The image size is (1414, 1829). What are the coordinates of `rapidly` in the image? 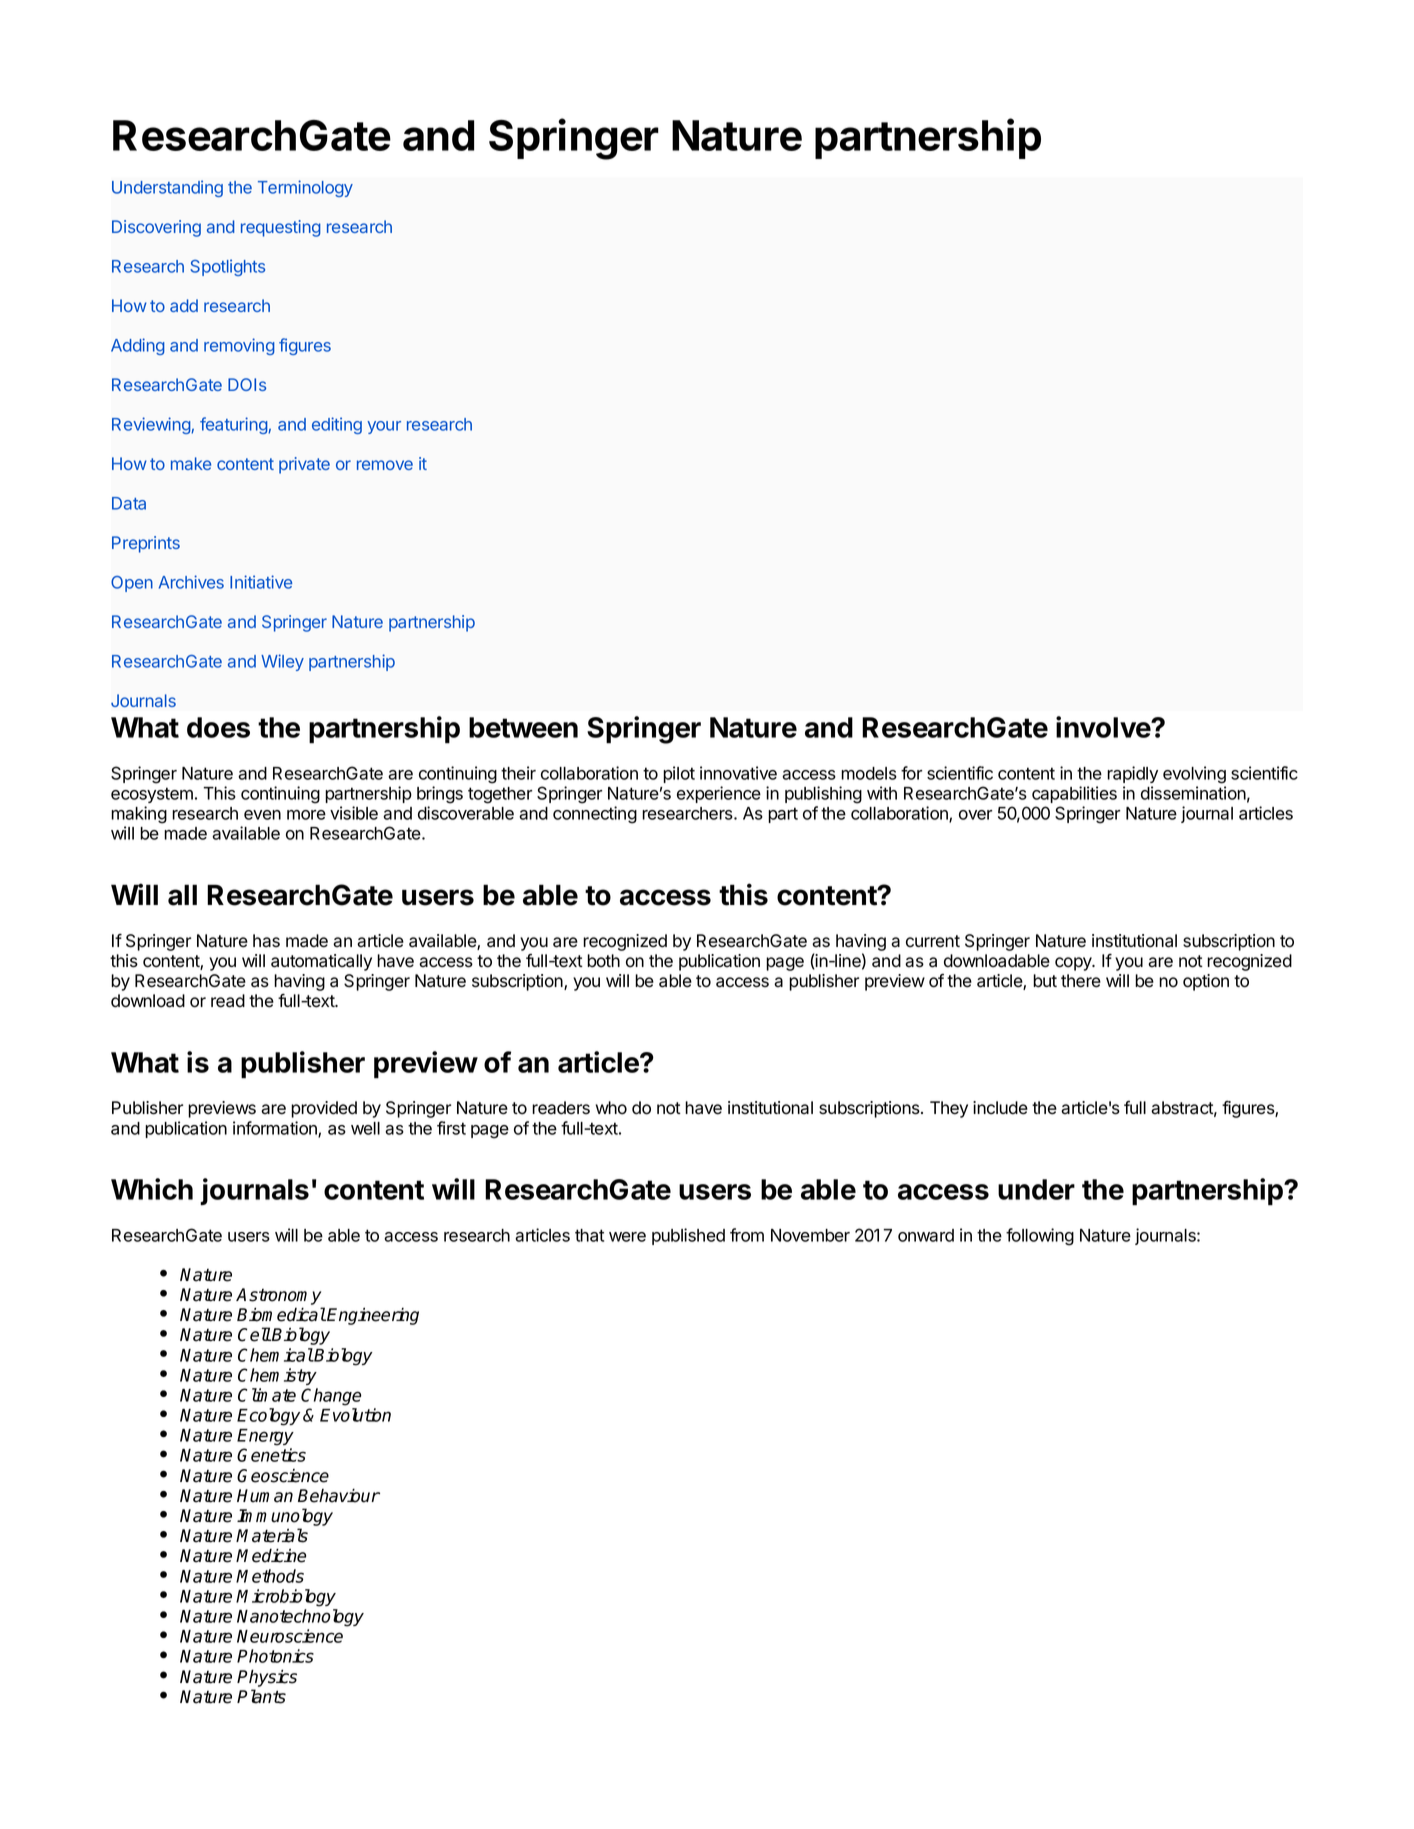 It's located at (1132, 774).
